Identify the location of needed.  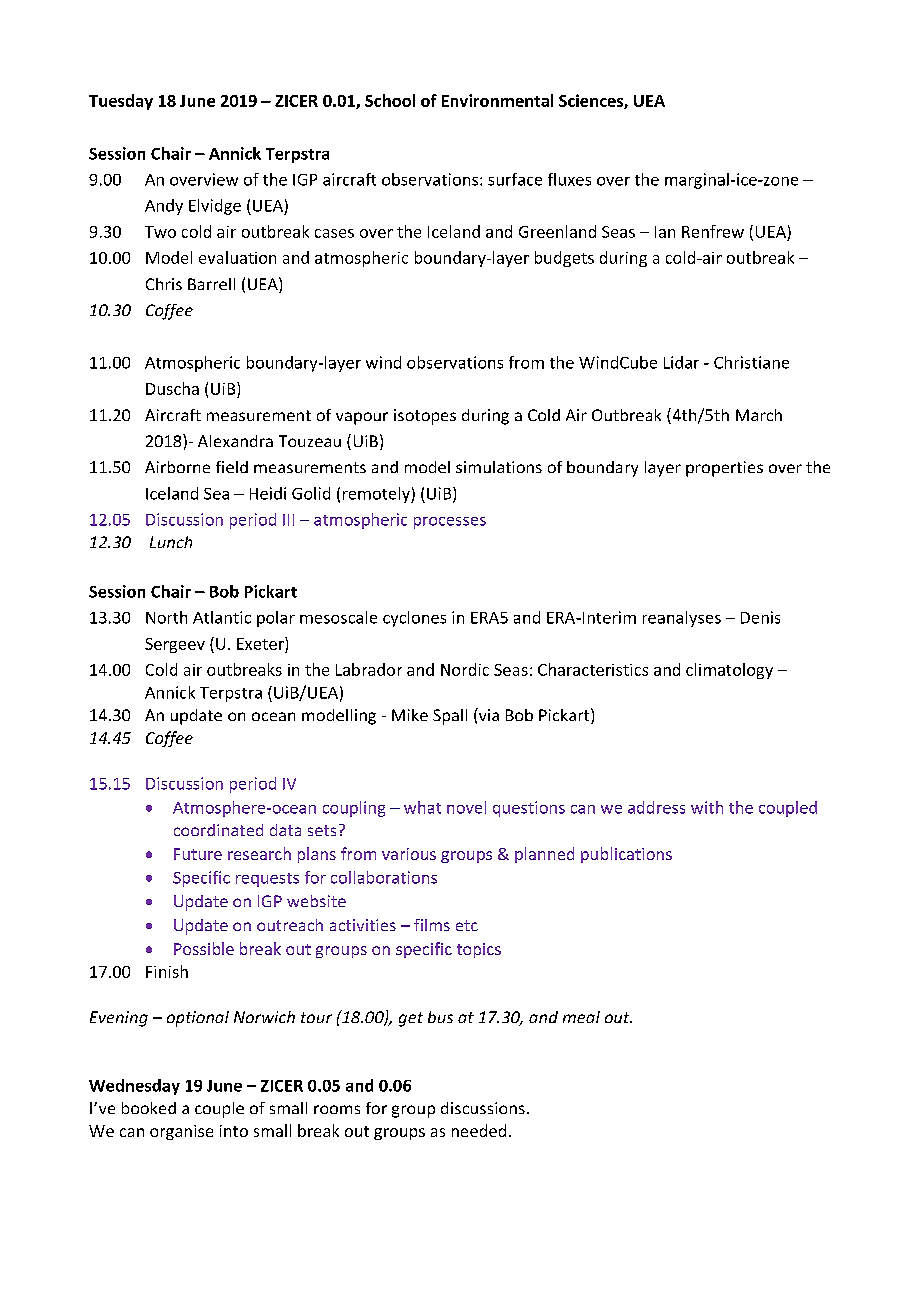
(479, 1130).
